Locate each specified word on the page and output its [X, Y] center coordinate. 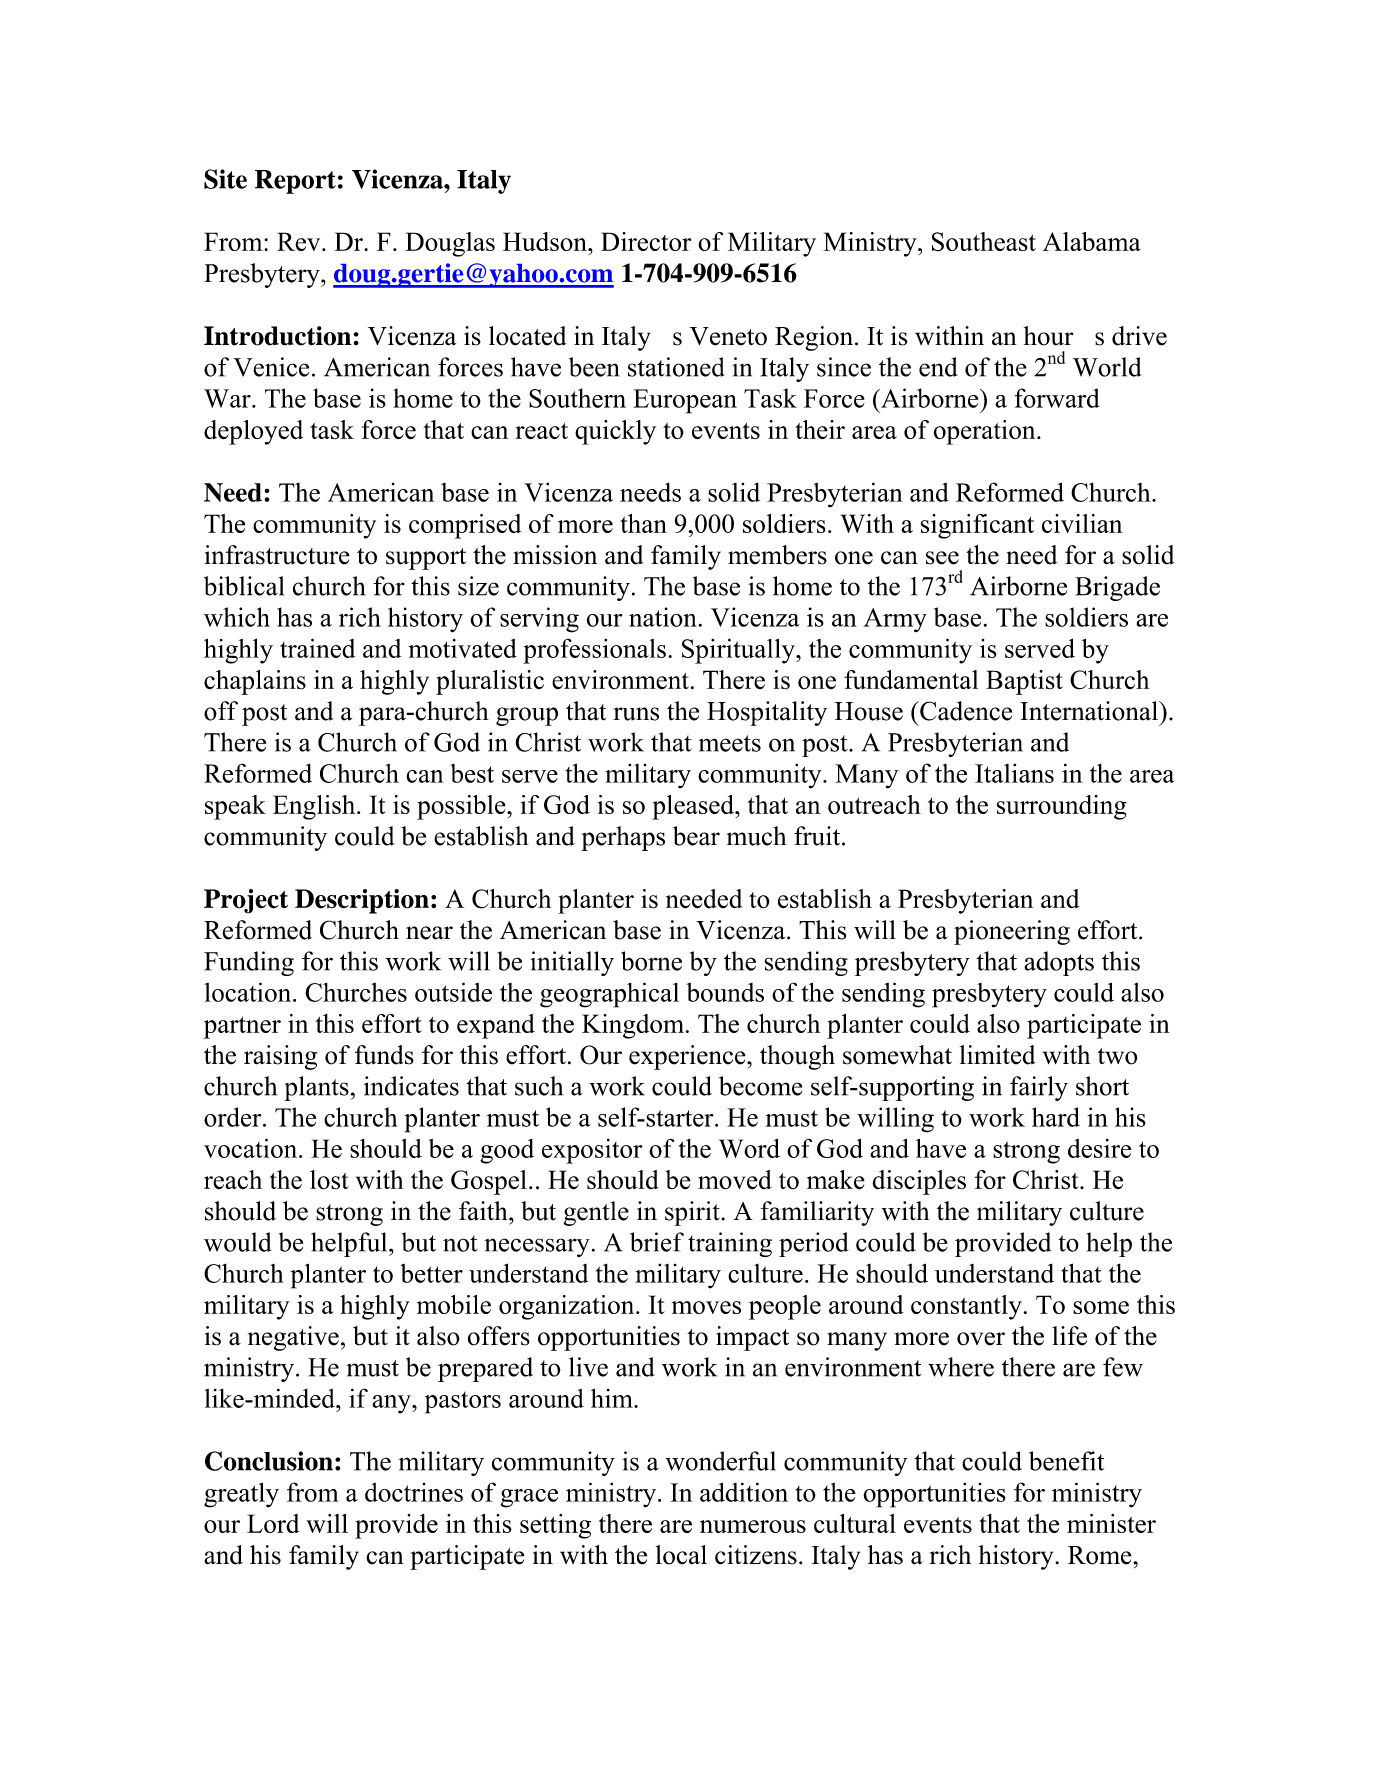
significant [977, 526]
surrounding [1062, 807]
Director [646, 241]
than [643, 523]
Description [362, 901]
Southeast [984, 242]
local [681, 1555]
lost [329, 1180]
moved [735, 1180]
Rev [300, 241]
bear [696, 836]
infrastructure [277, 555]
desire [1099, 1148]
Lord [273, 1523]
